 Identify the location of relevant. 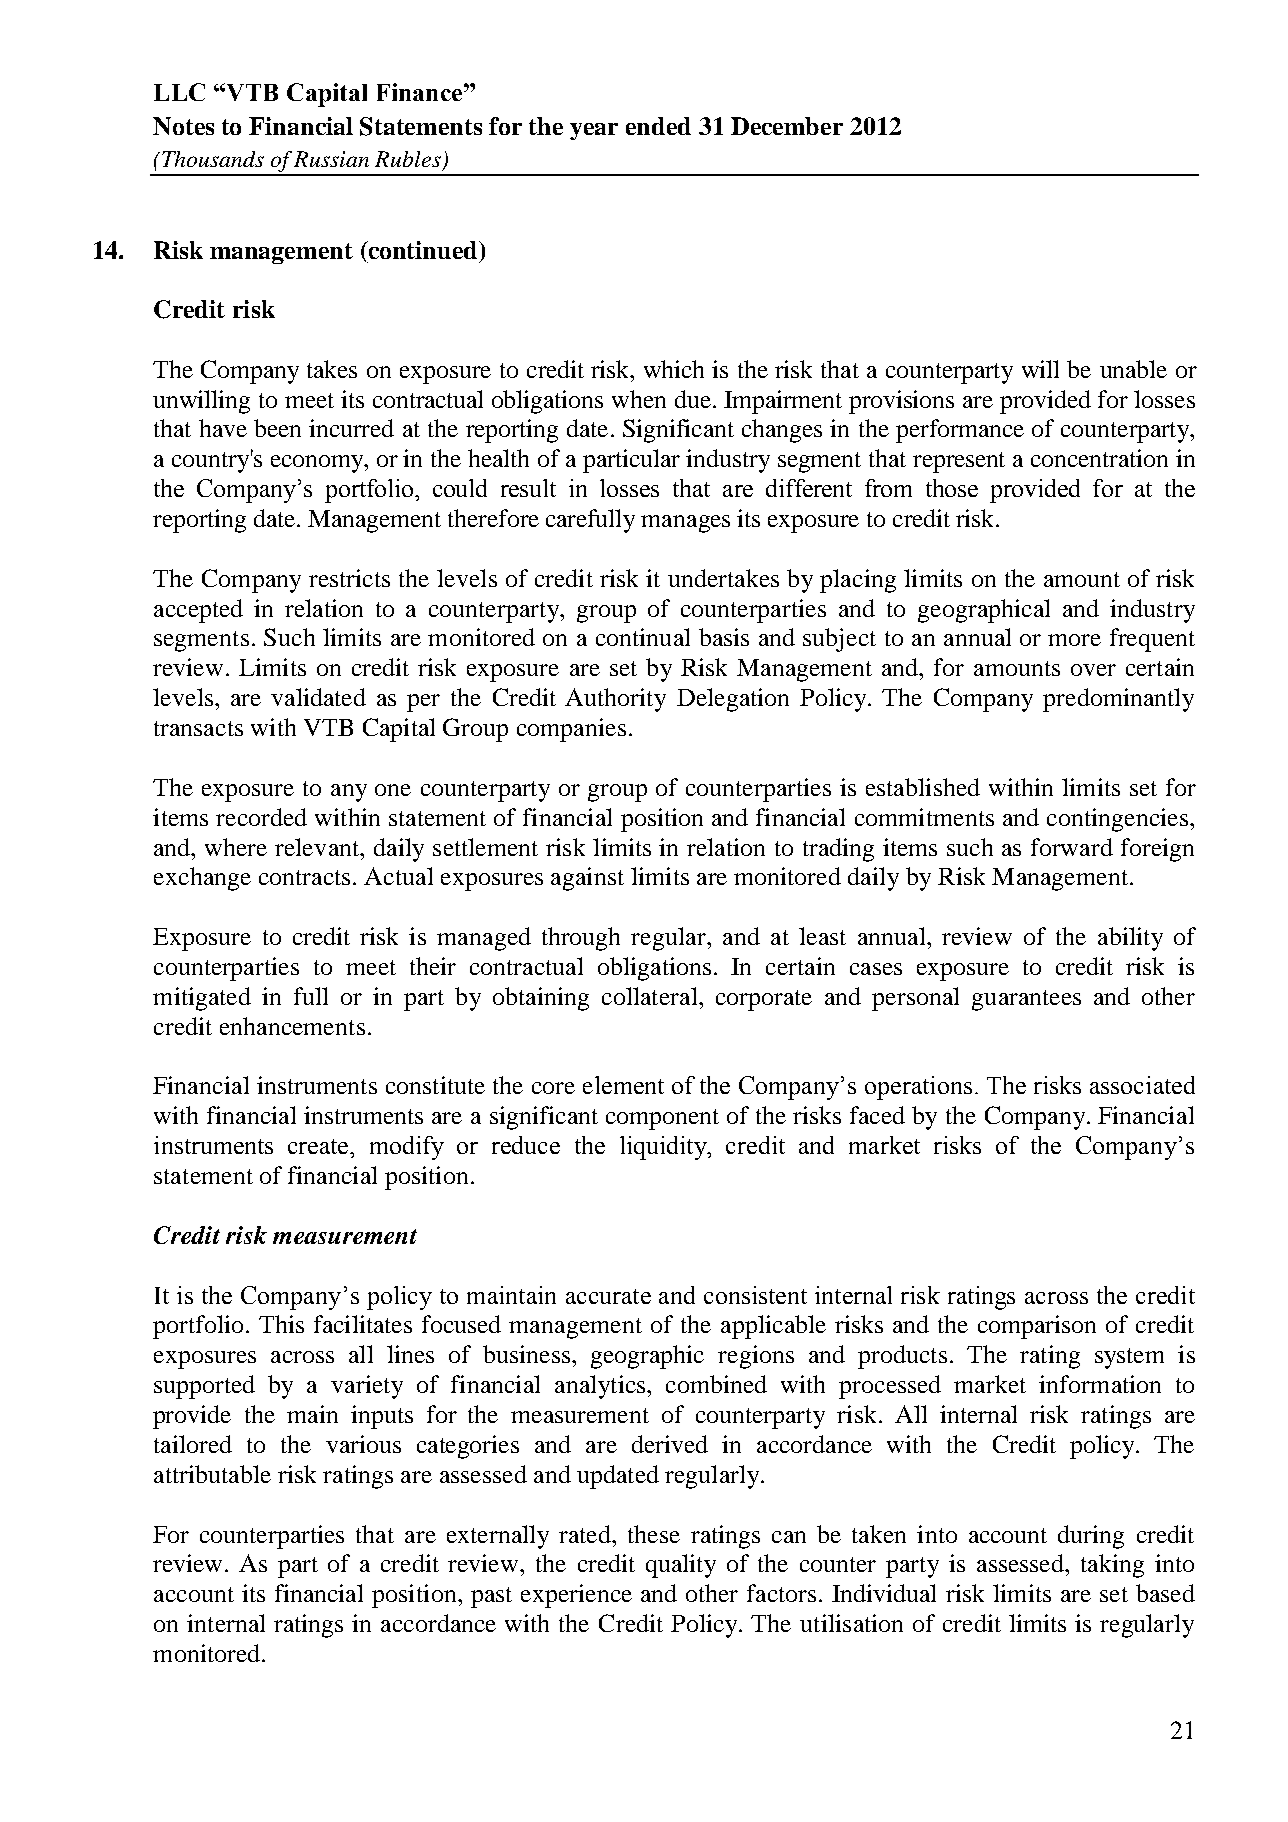
(318, 847).
